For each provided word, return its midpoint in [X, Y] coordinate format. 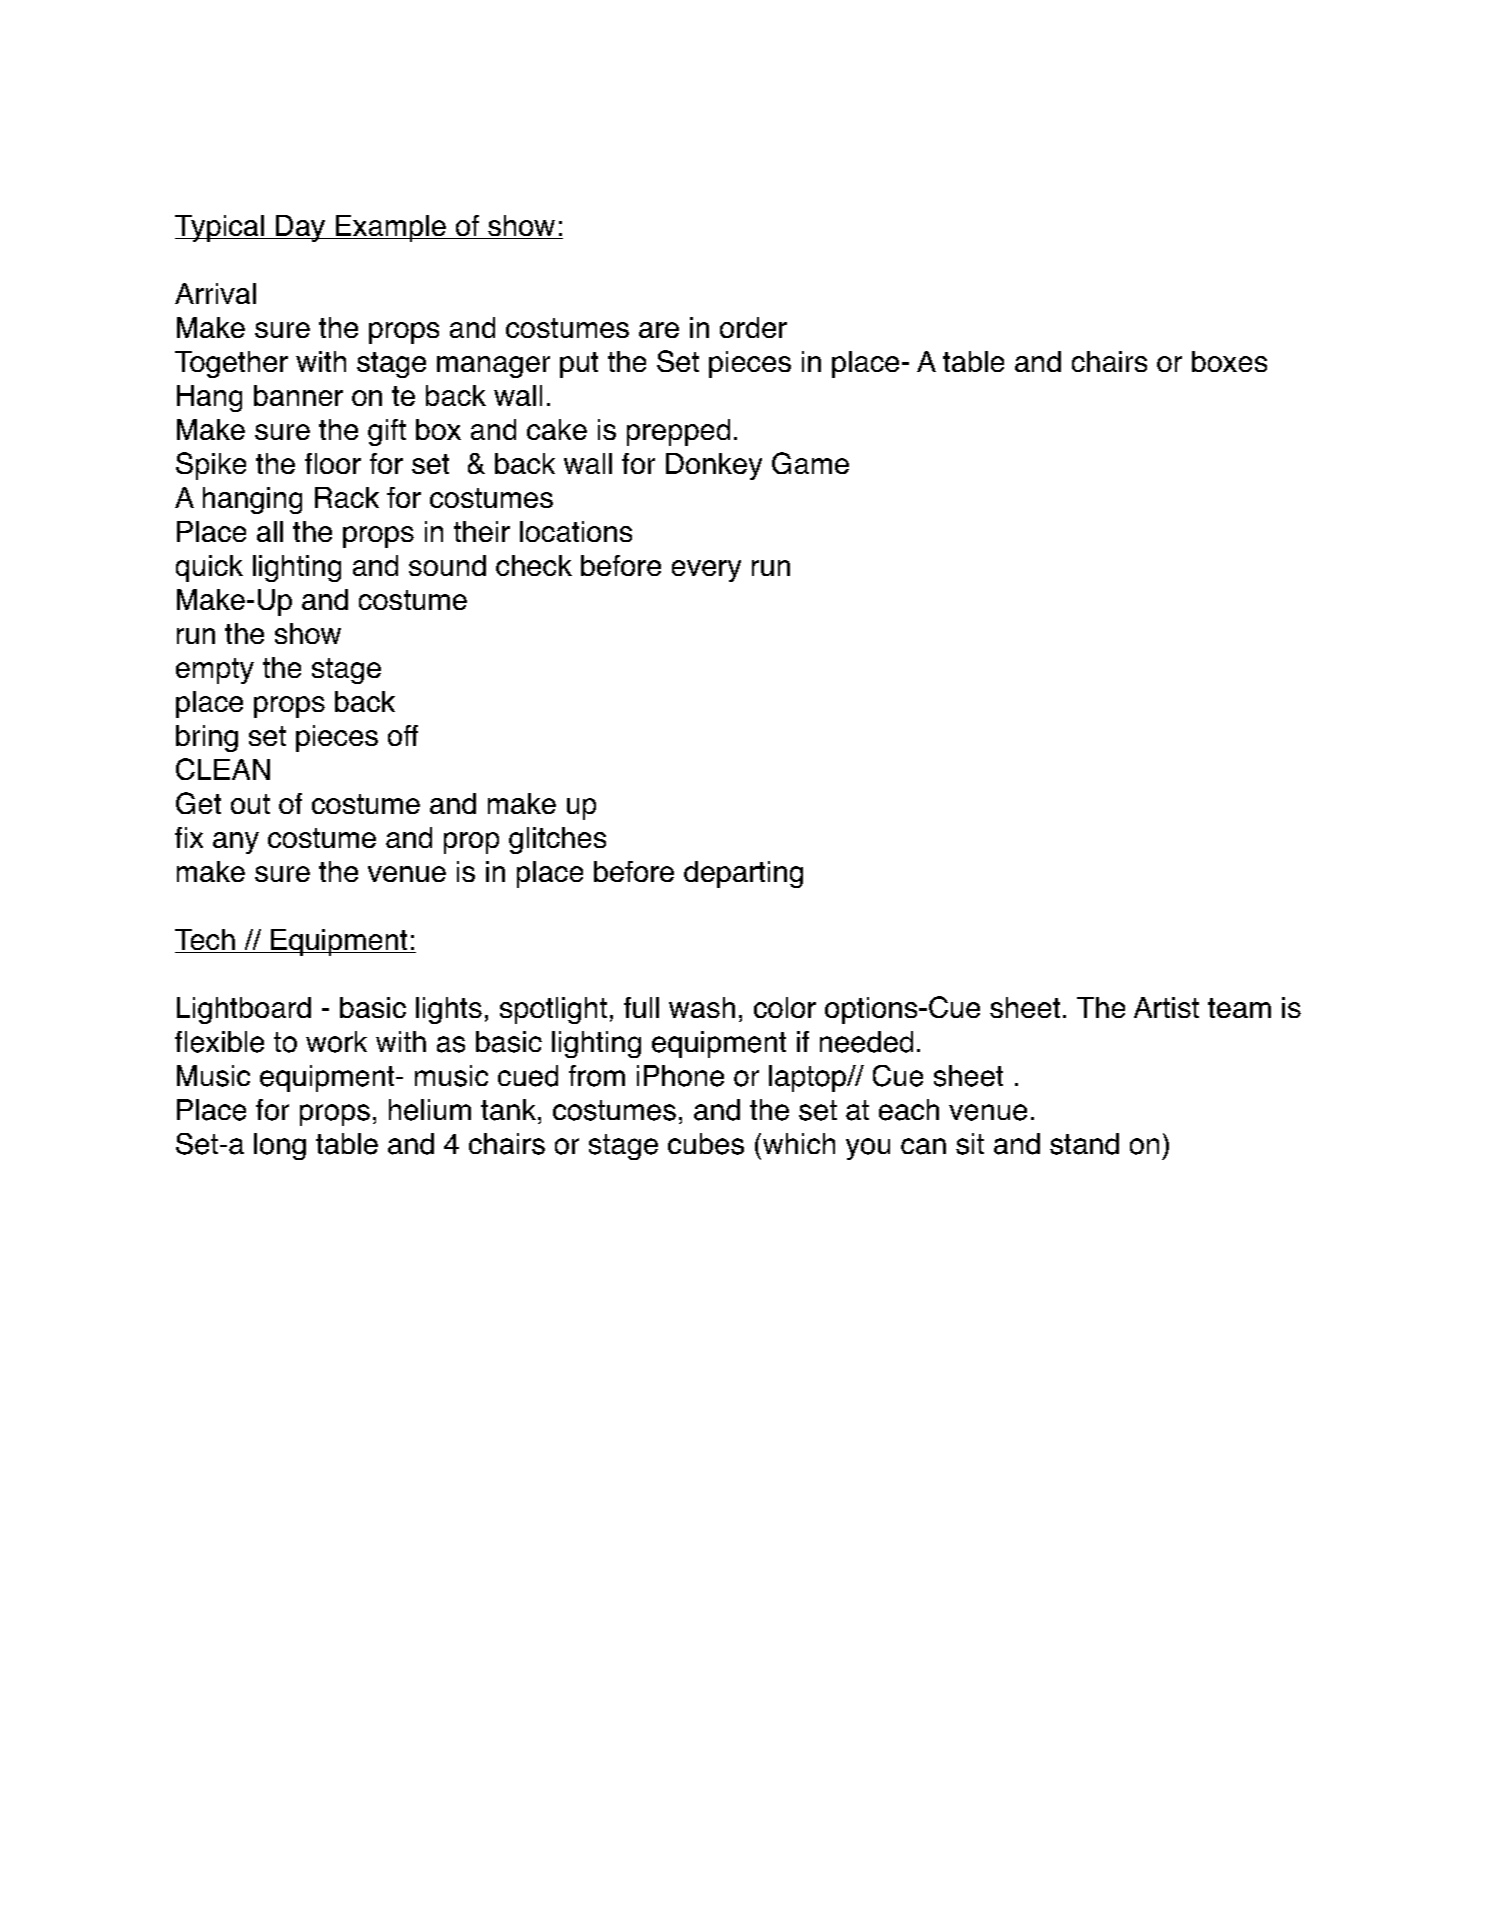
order [753, 327]
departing [743, 874]
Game [810, 463]
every [706, 571]
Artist [1166, 1007]
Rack [347, 497]
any [236, 843]
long [280, 1146]
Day [301, 228]
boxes [1229, 361]
